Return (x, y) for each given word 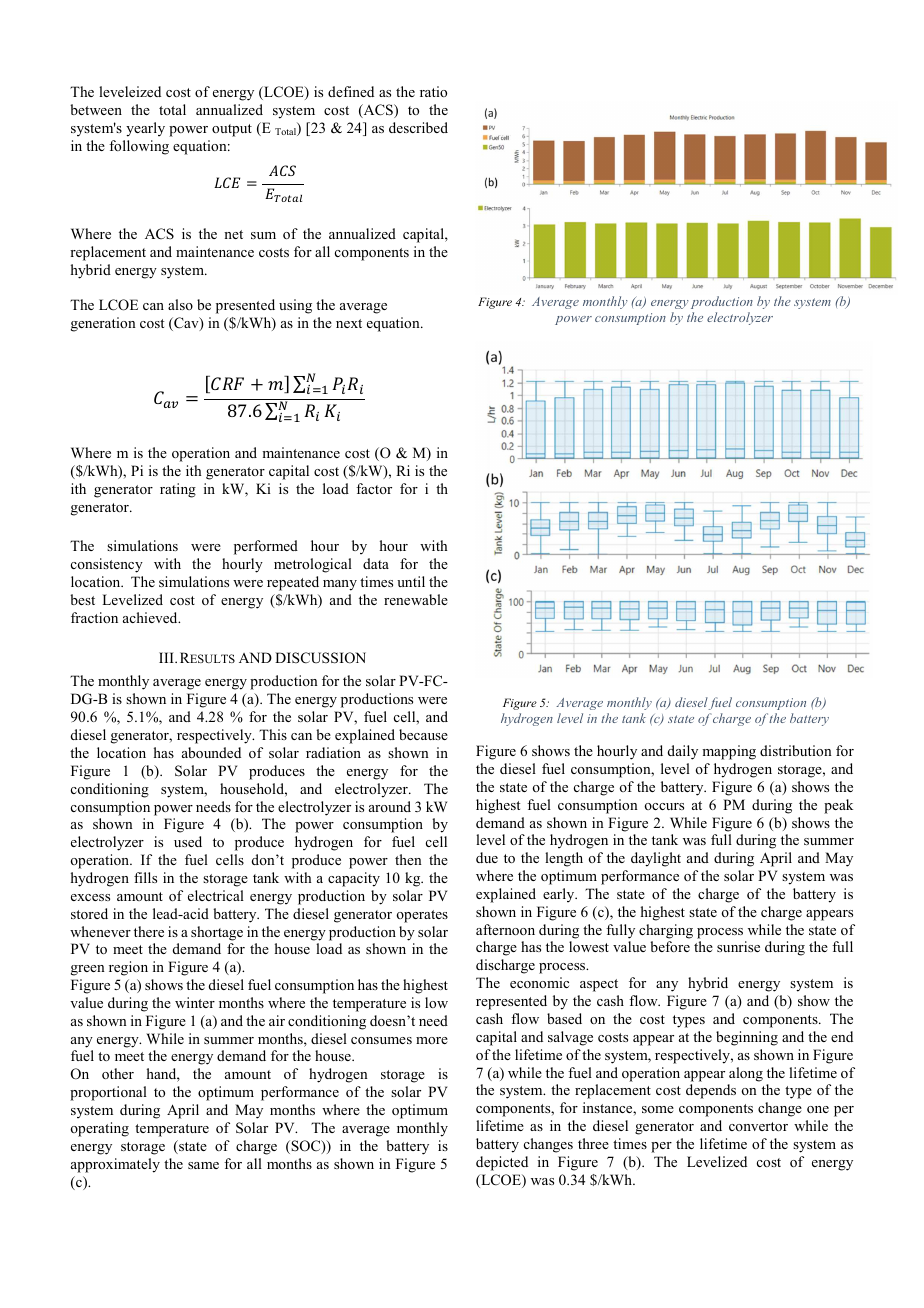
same (203, 1165)
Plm (227, 383)
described (418, 127)
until (411, 581)
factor (374, 488)
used (188, 841)
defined (351, 91)
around (390, 806)
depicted (502, 1163)
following (139, 147)
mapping (729, 752)
